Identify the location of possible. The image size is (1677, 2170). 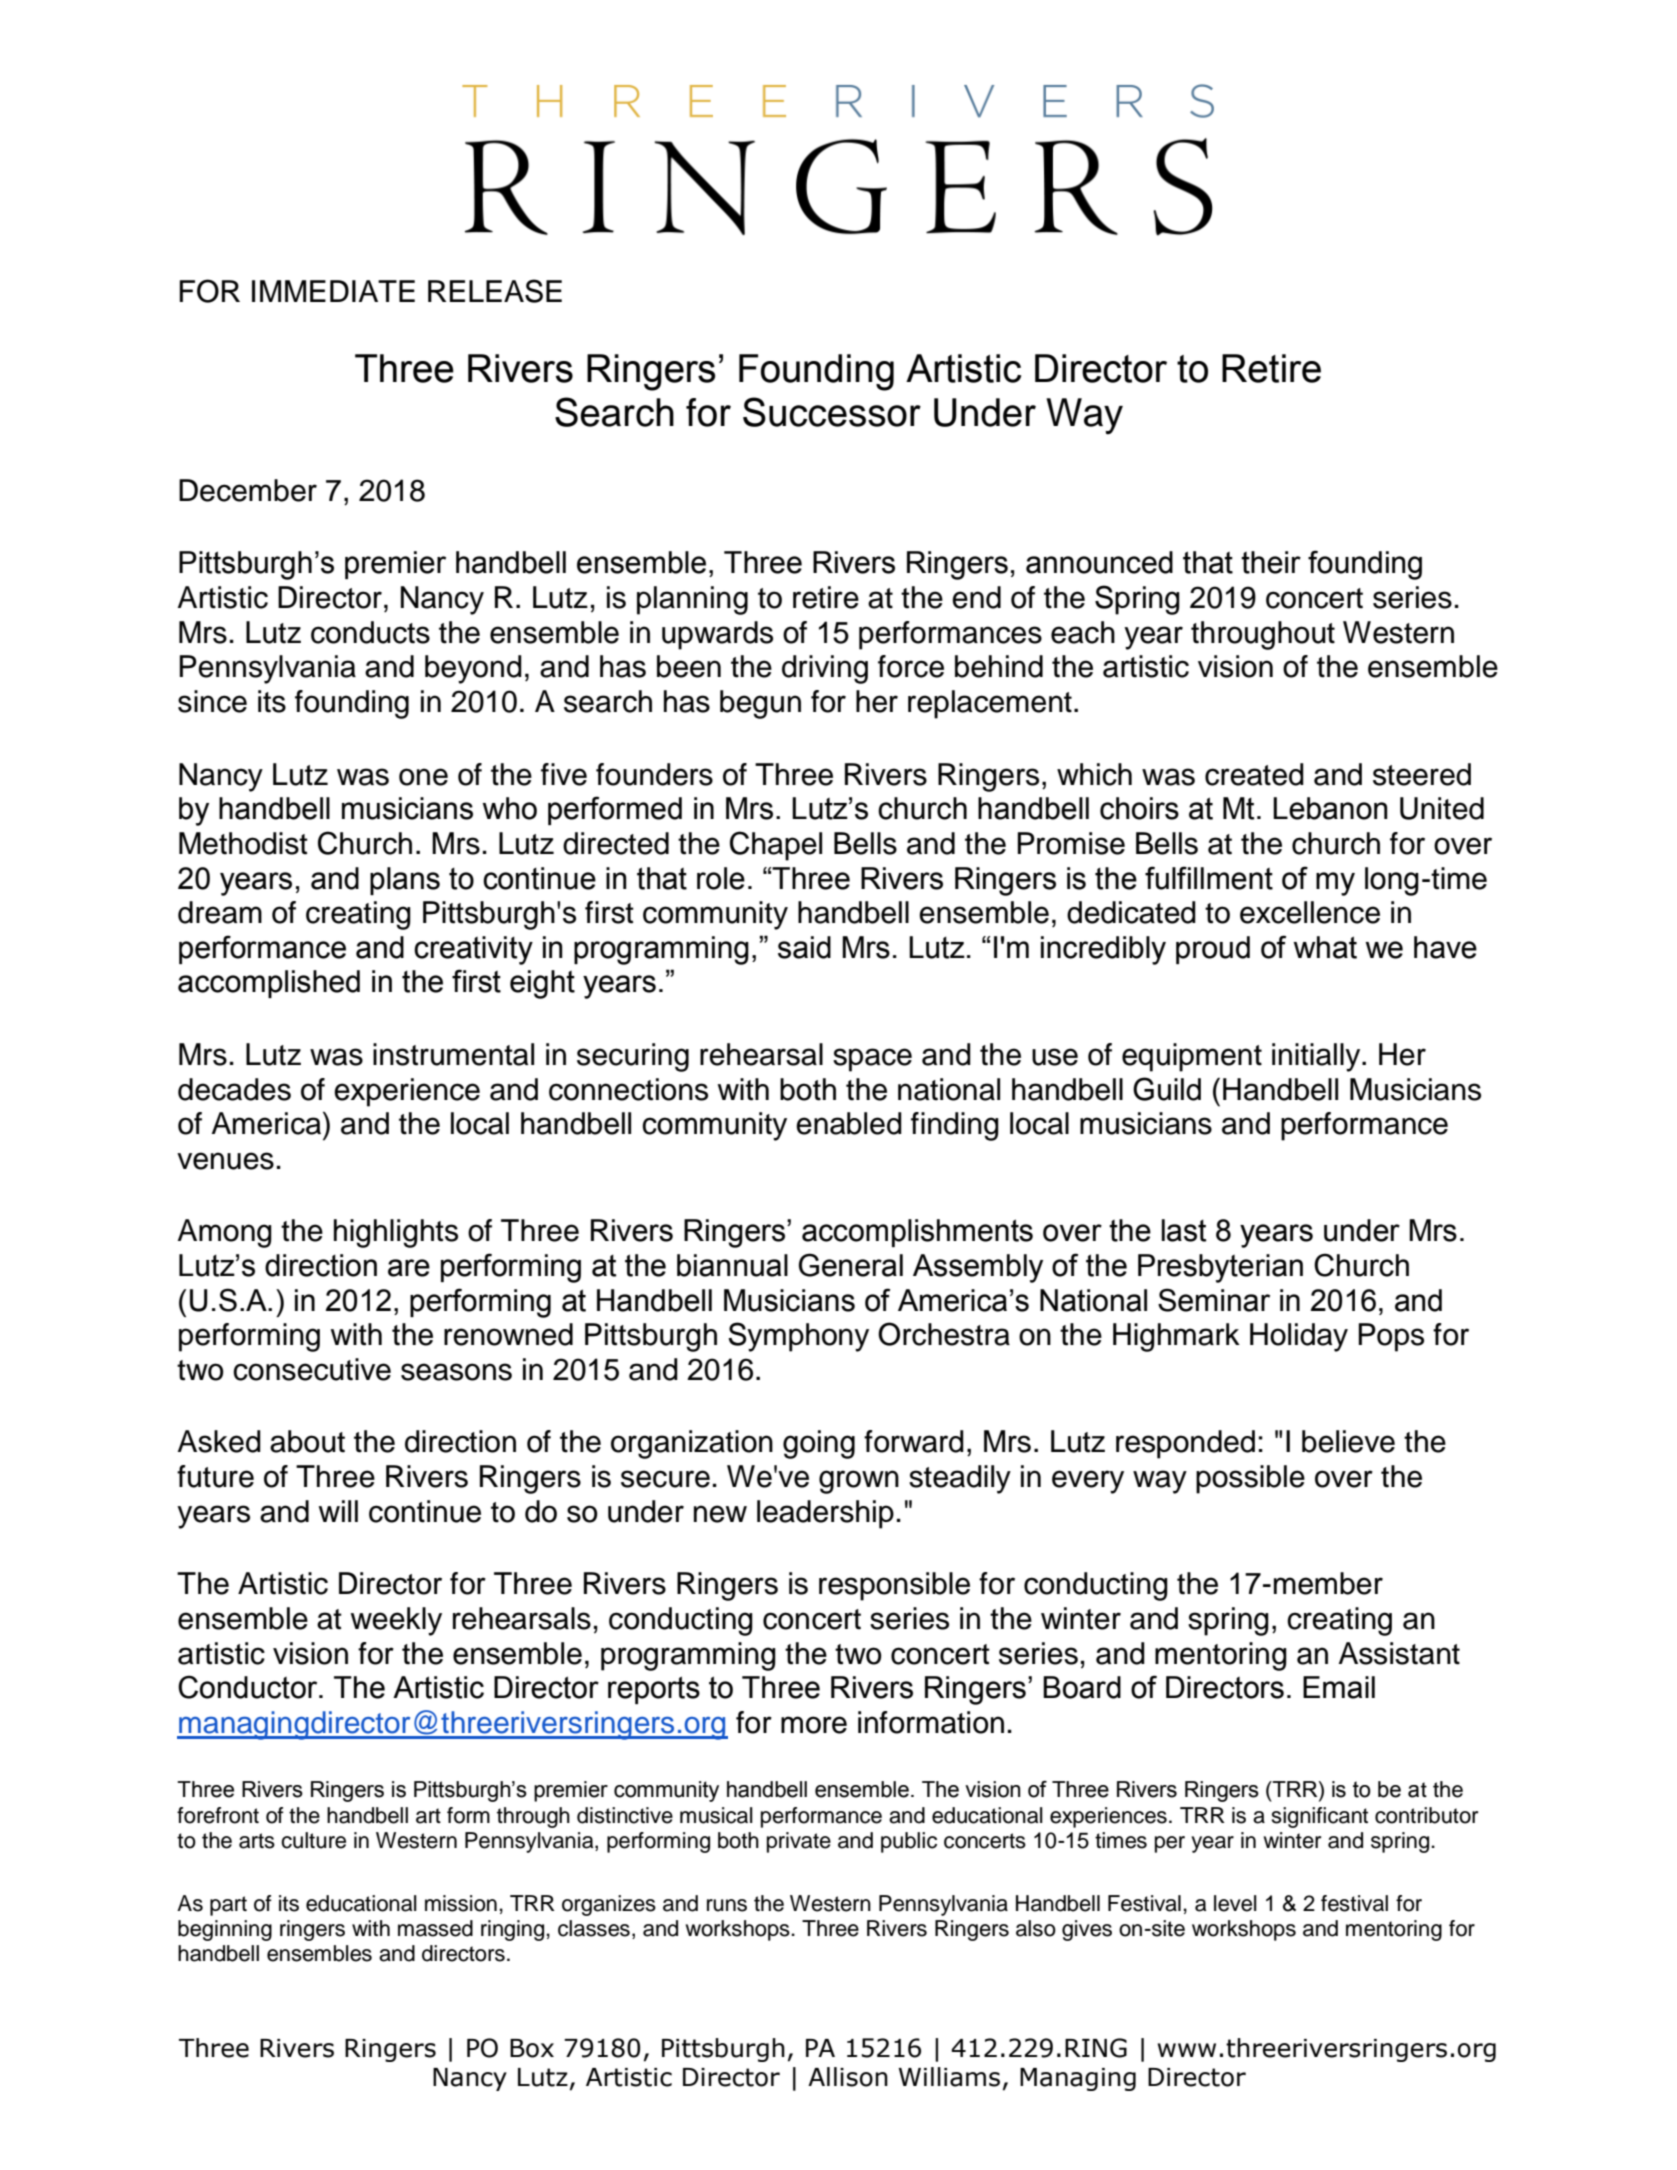
(1250, 1479).
